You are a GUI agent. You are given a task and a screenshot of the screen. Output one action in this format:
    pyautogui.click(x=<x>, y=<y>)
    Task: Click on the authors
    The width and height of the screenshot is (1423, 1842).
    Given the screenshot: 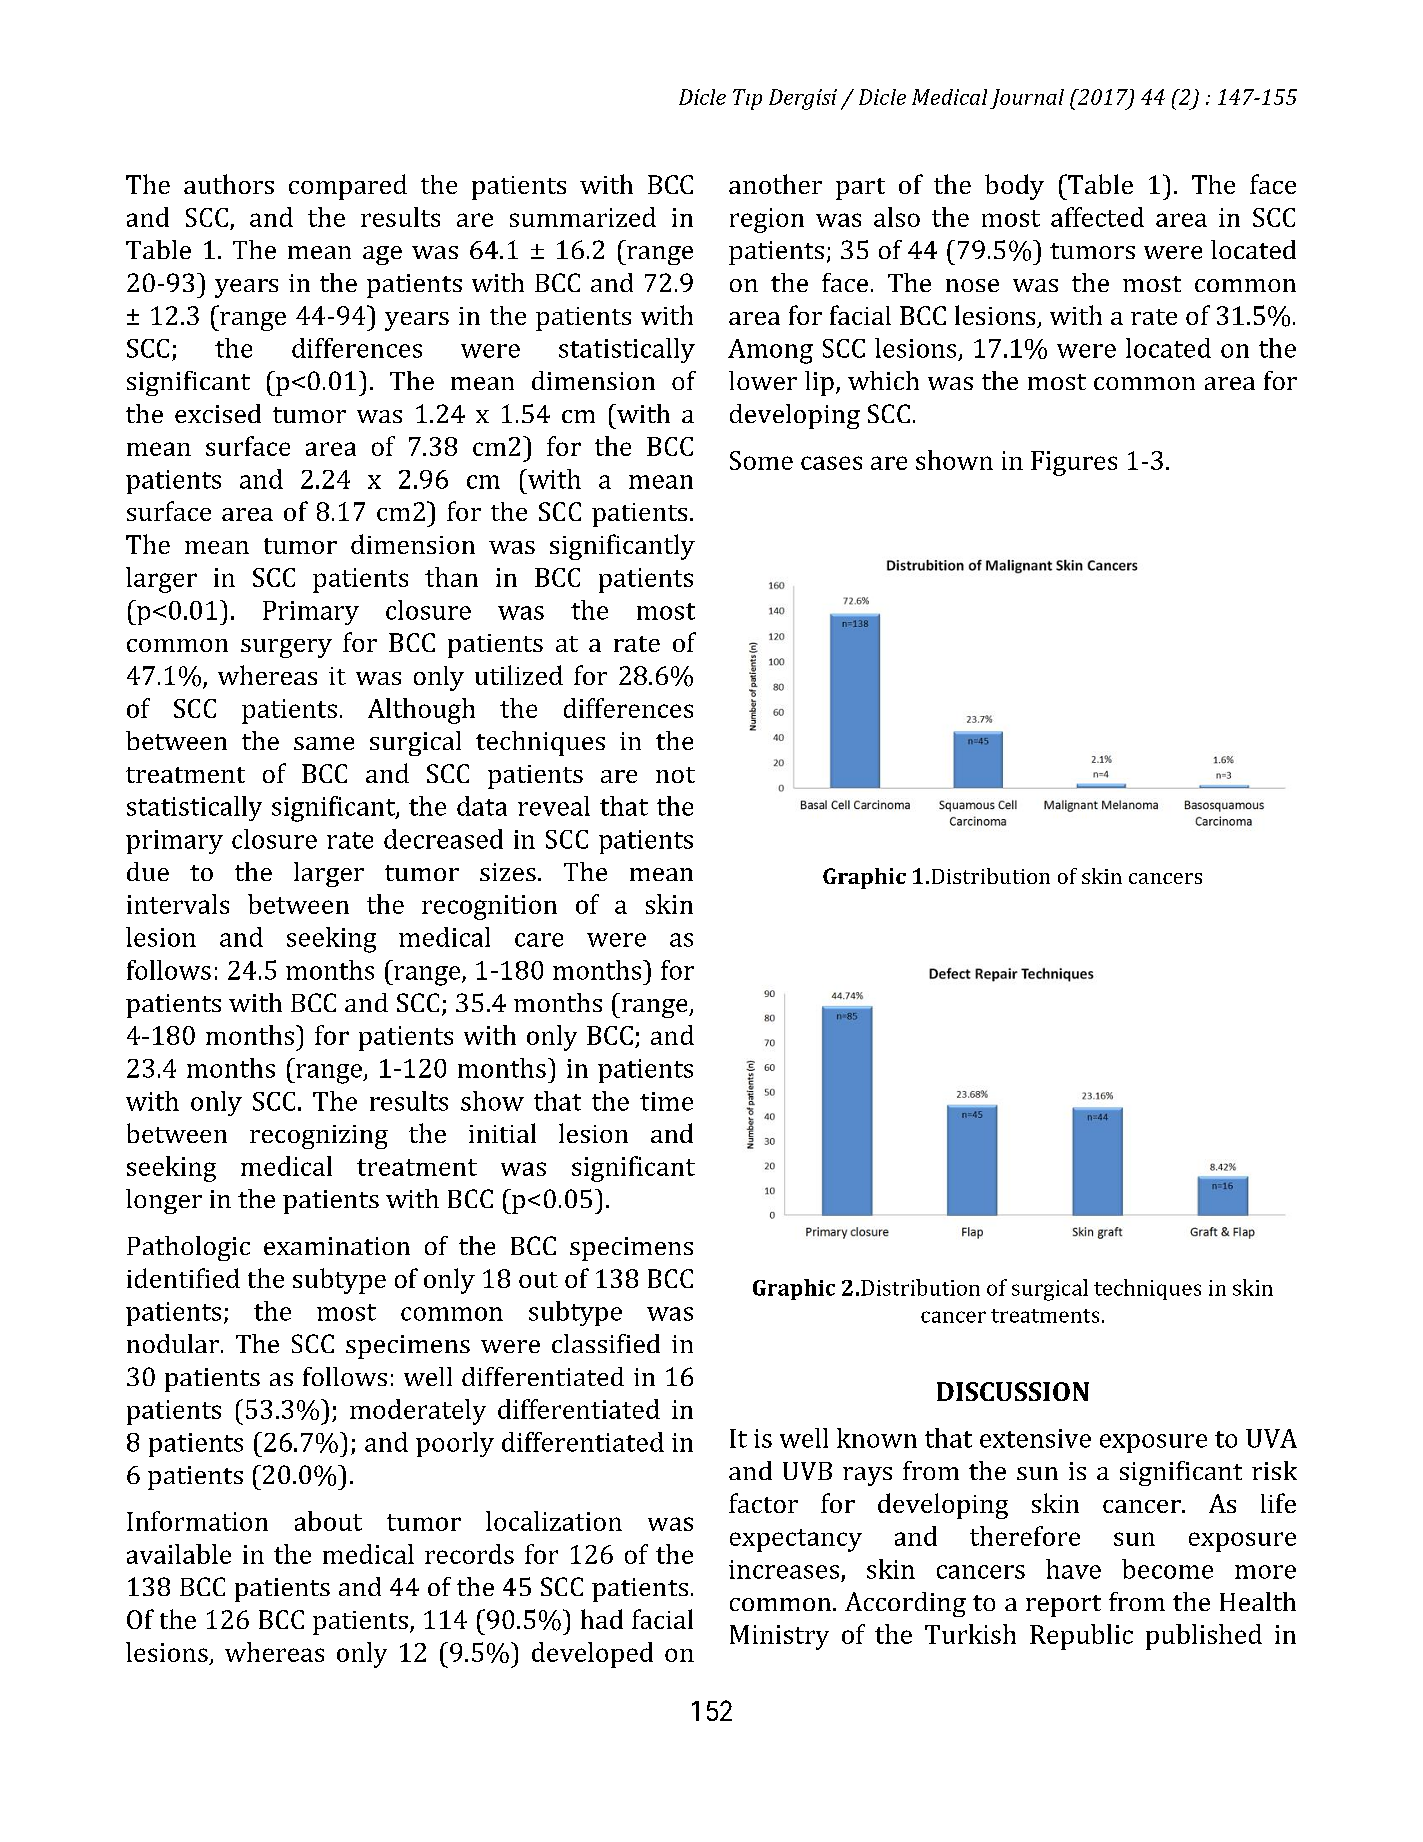 What is the action you would take?
    pyautogui.click(x=229, y=184)
